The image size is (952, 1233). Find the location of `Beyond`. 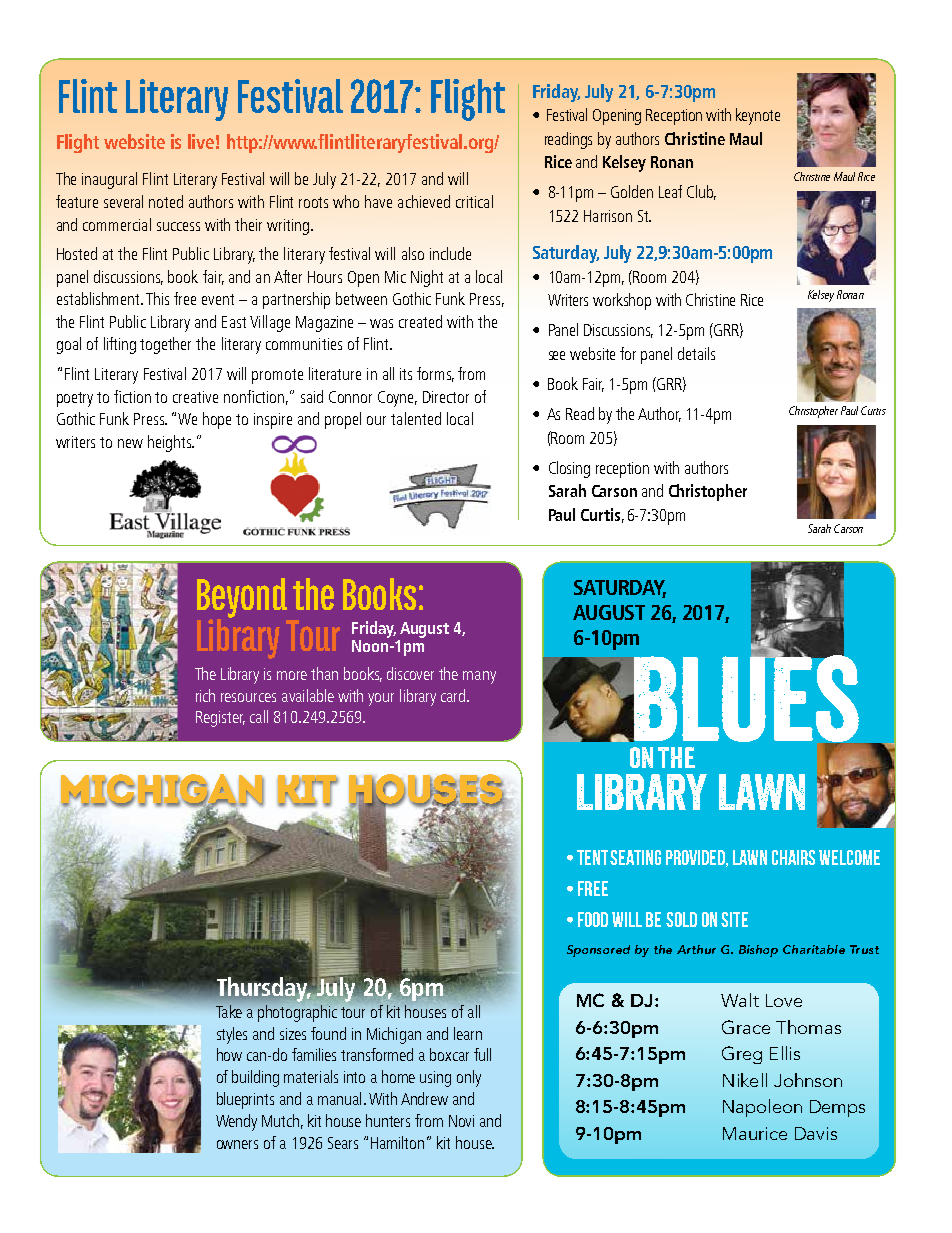

Beyond is located at coordinates (242, 598).
